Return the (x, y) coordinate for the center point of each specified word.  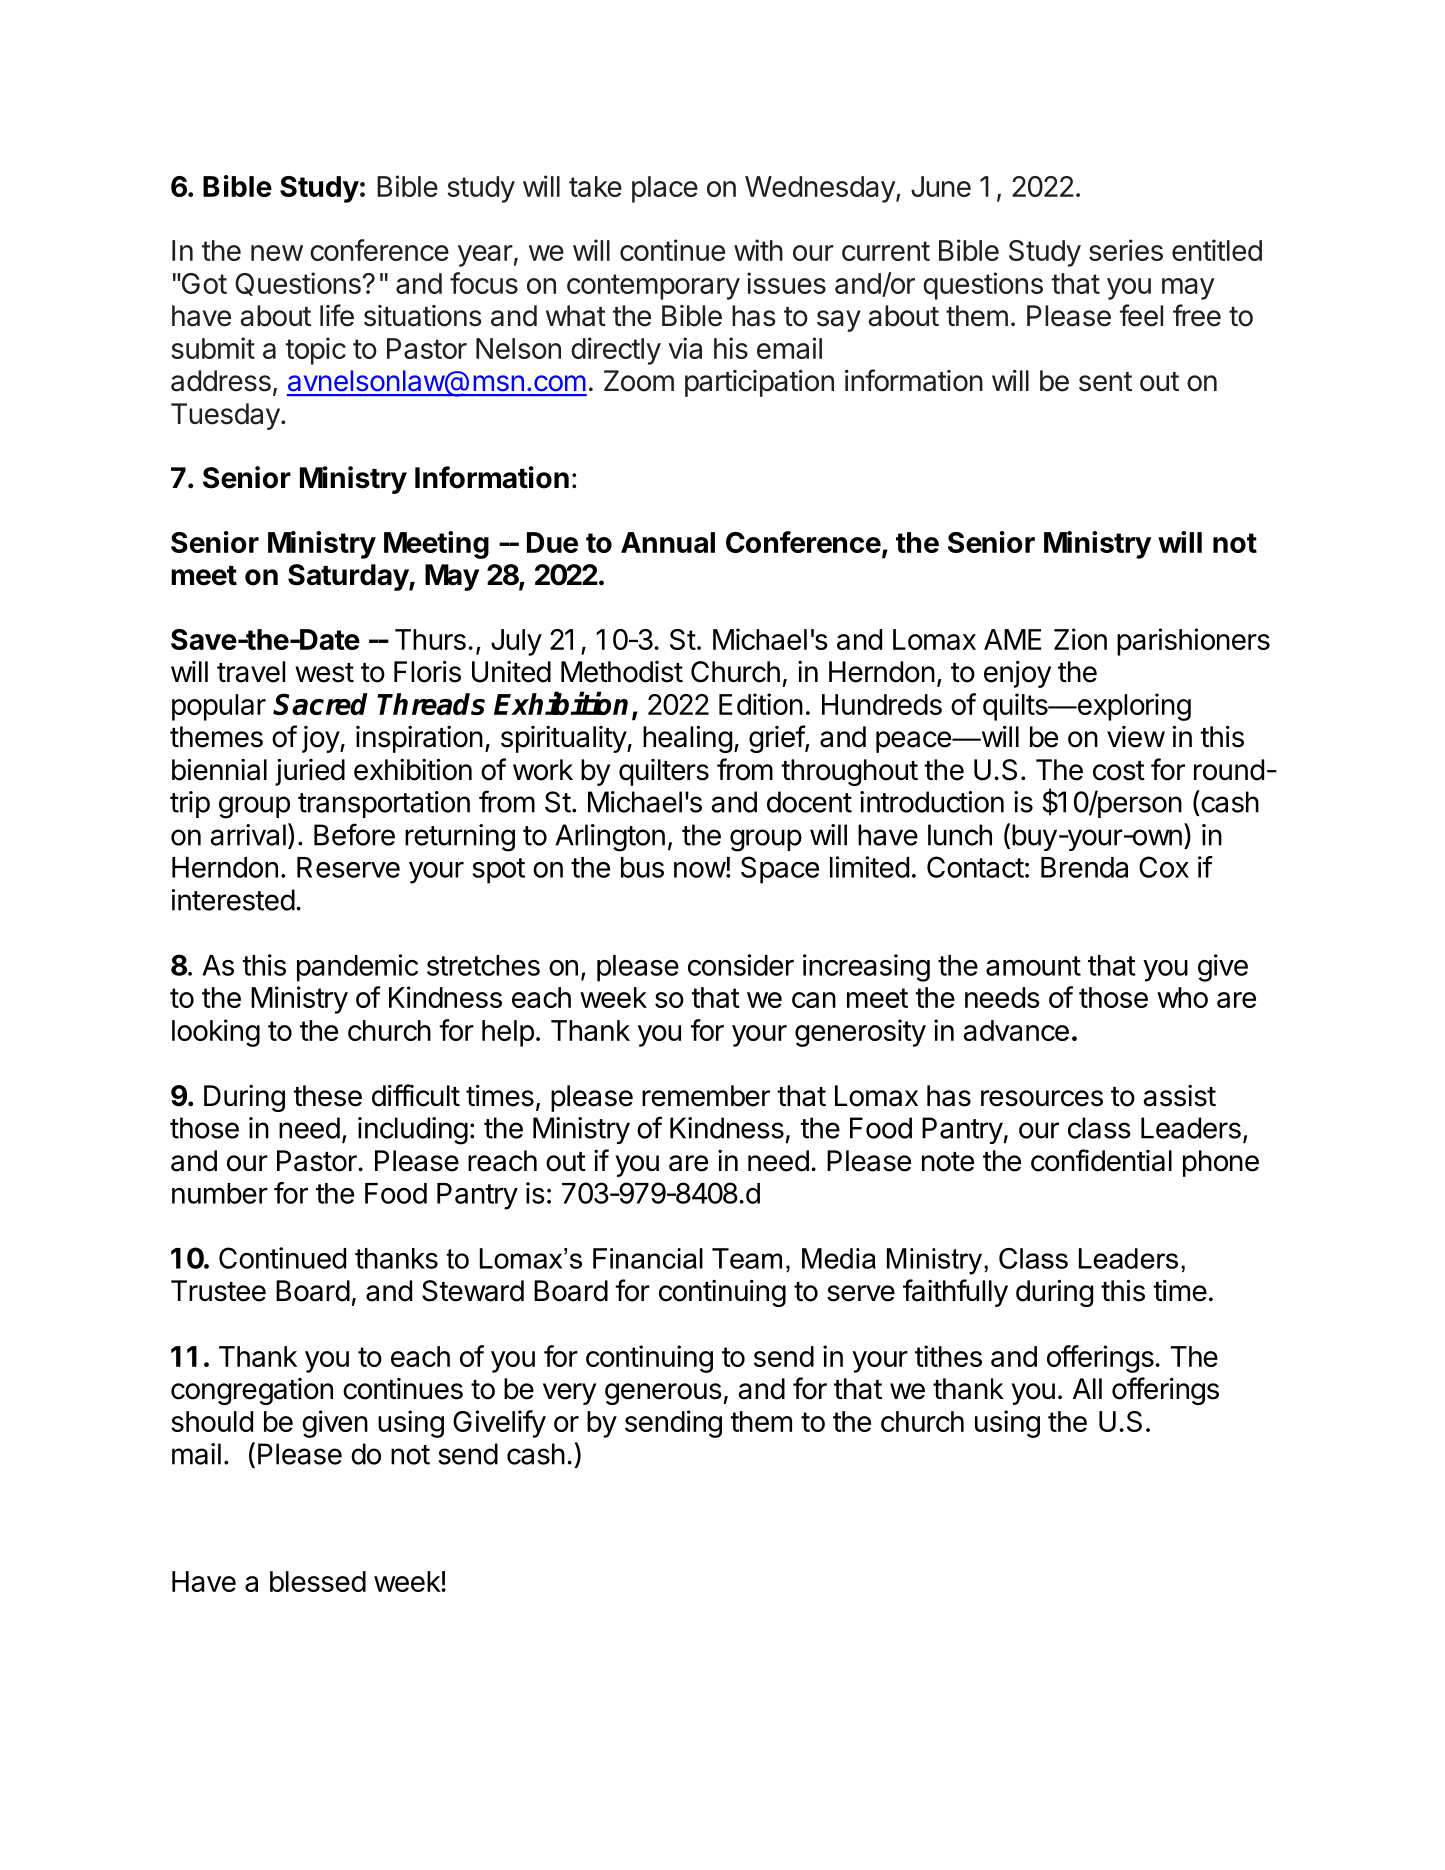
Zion (1080, 639)
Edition (761, 704)
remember (706, 1096)
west (324, 673)
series (1126, 250)
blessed (318, 1581)
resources (1042, 1098)
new (277, 253)
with (758, 250)
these (327, 1096)
